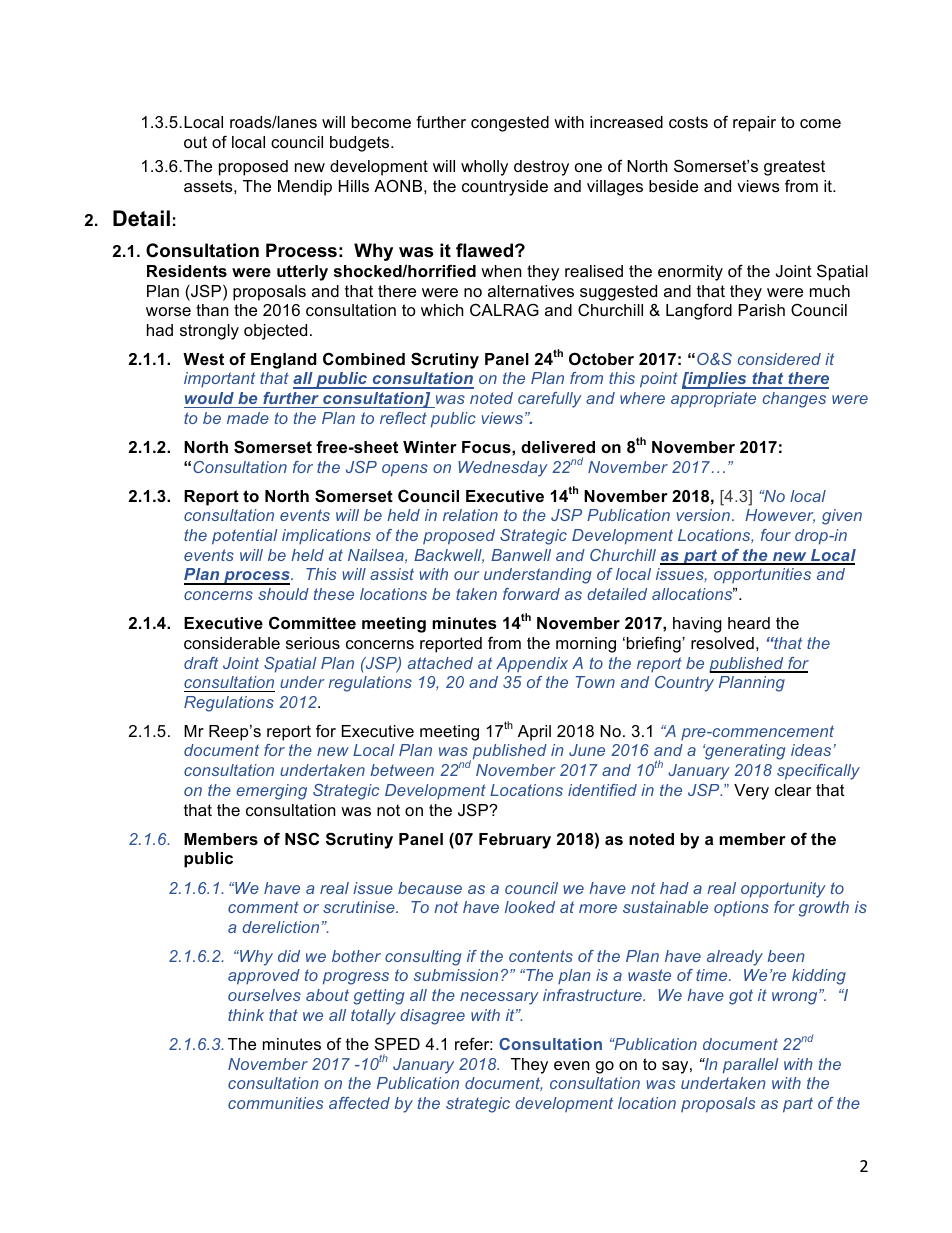 Image resolution: width=952 pixels, height=1233 pixels. Describe the element at coordinates (361, 144) in the screenshot. I see `budgets` at that location.
